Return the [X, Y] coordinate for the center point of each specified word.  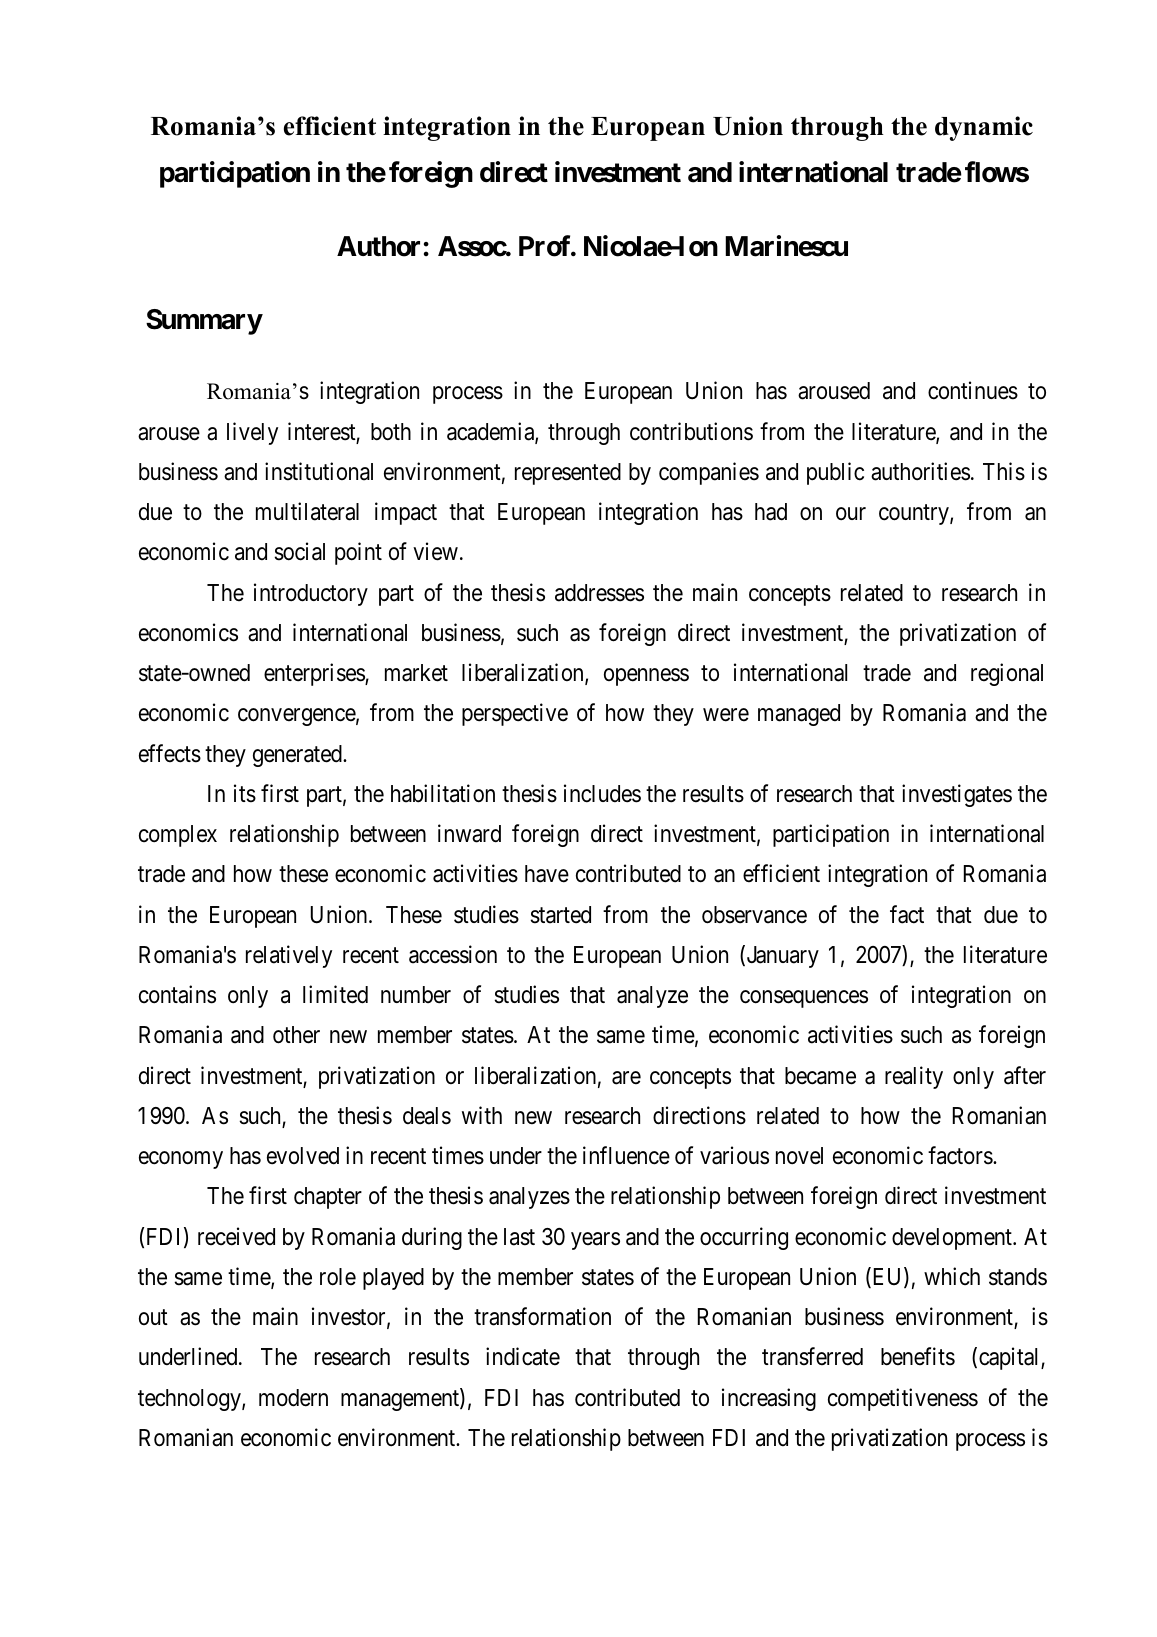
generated [298, 756]
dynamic [984, 128]
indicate [523, 1356]
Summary [204, 322]
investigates [957, 795]
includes [602, 793]
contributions [691, 431]
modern [293, 1398]
